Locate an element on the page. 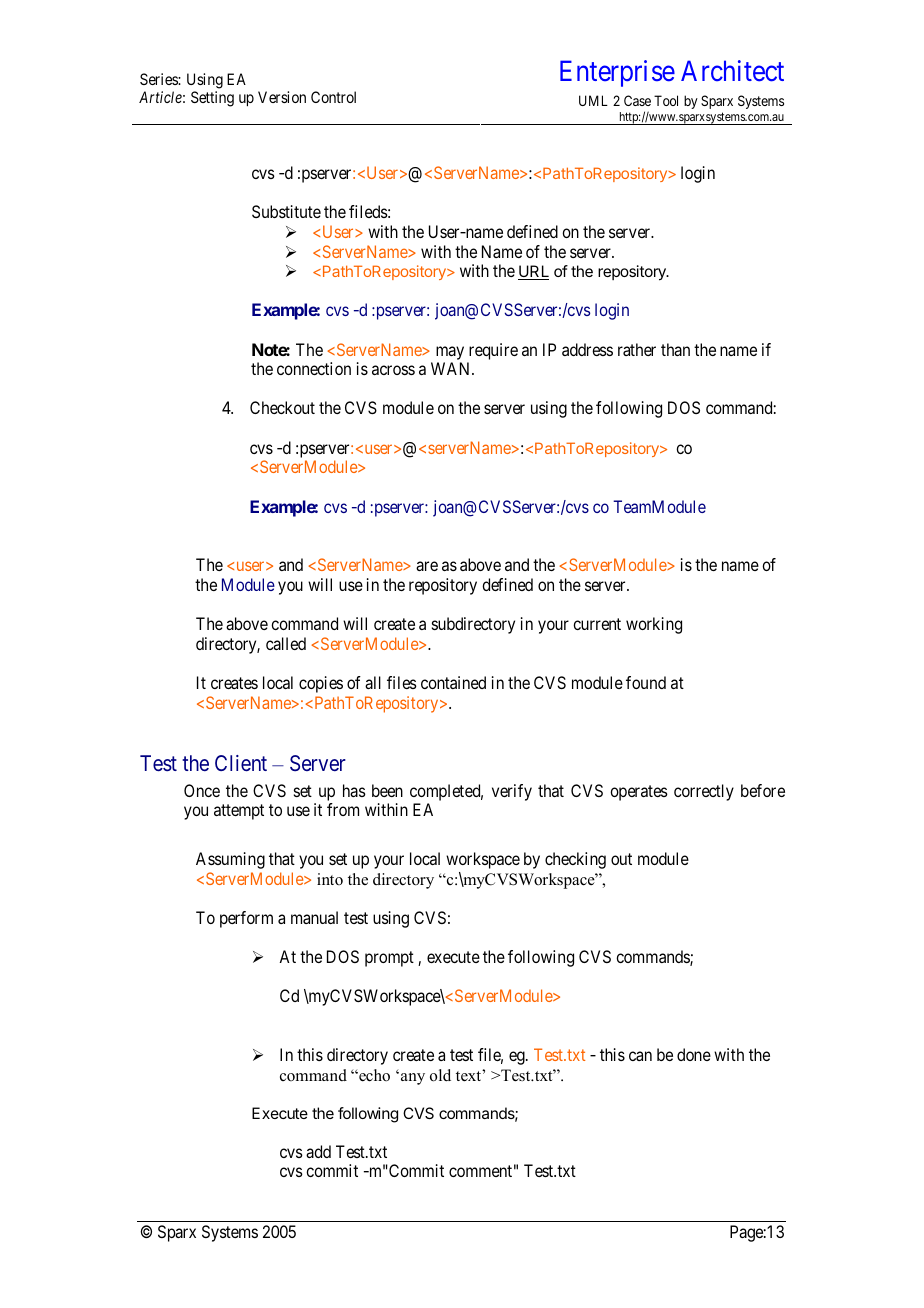  are is located at coordinates (427, 566).
